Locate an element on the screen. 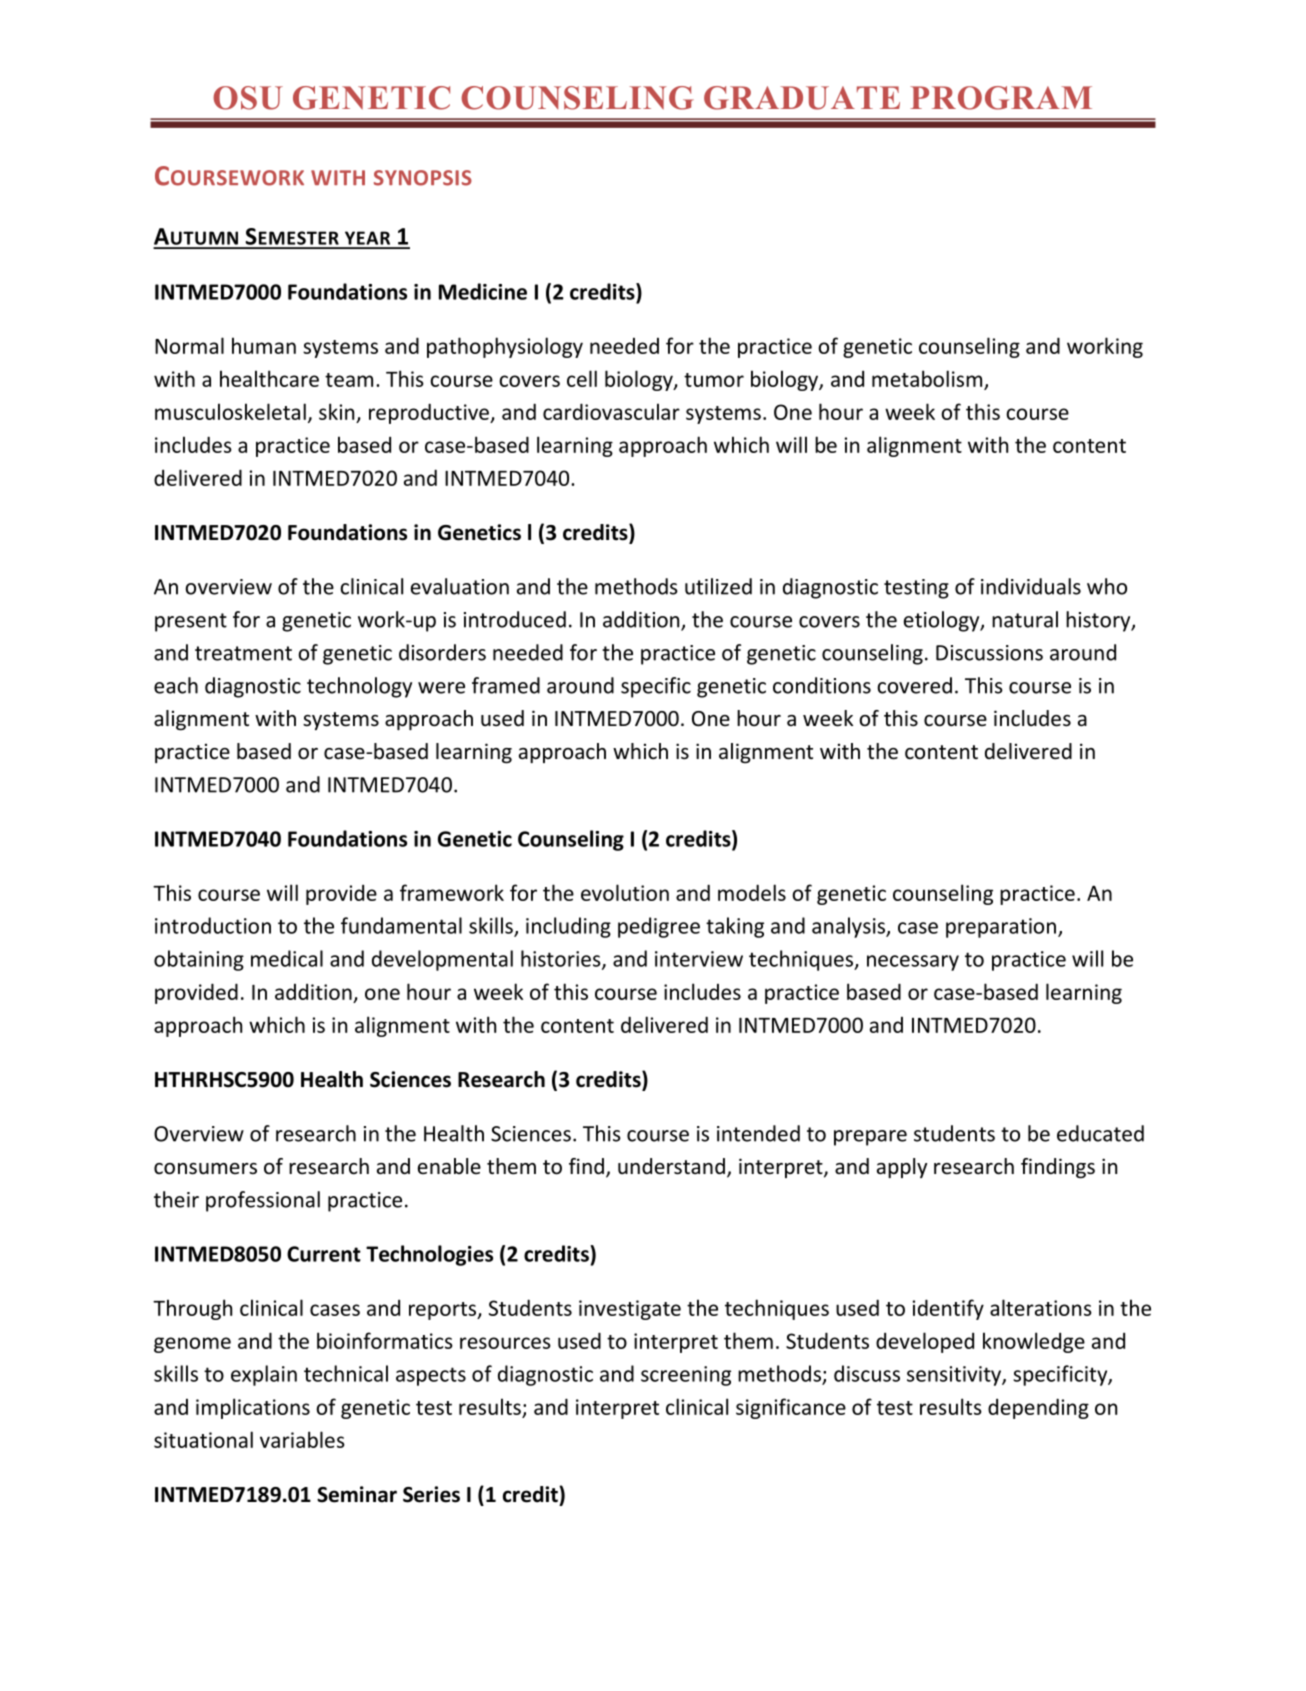  depending is located at coordinates (1038, 1408).
